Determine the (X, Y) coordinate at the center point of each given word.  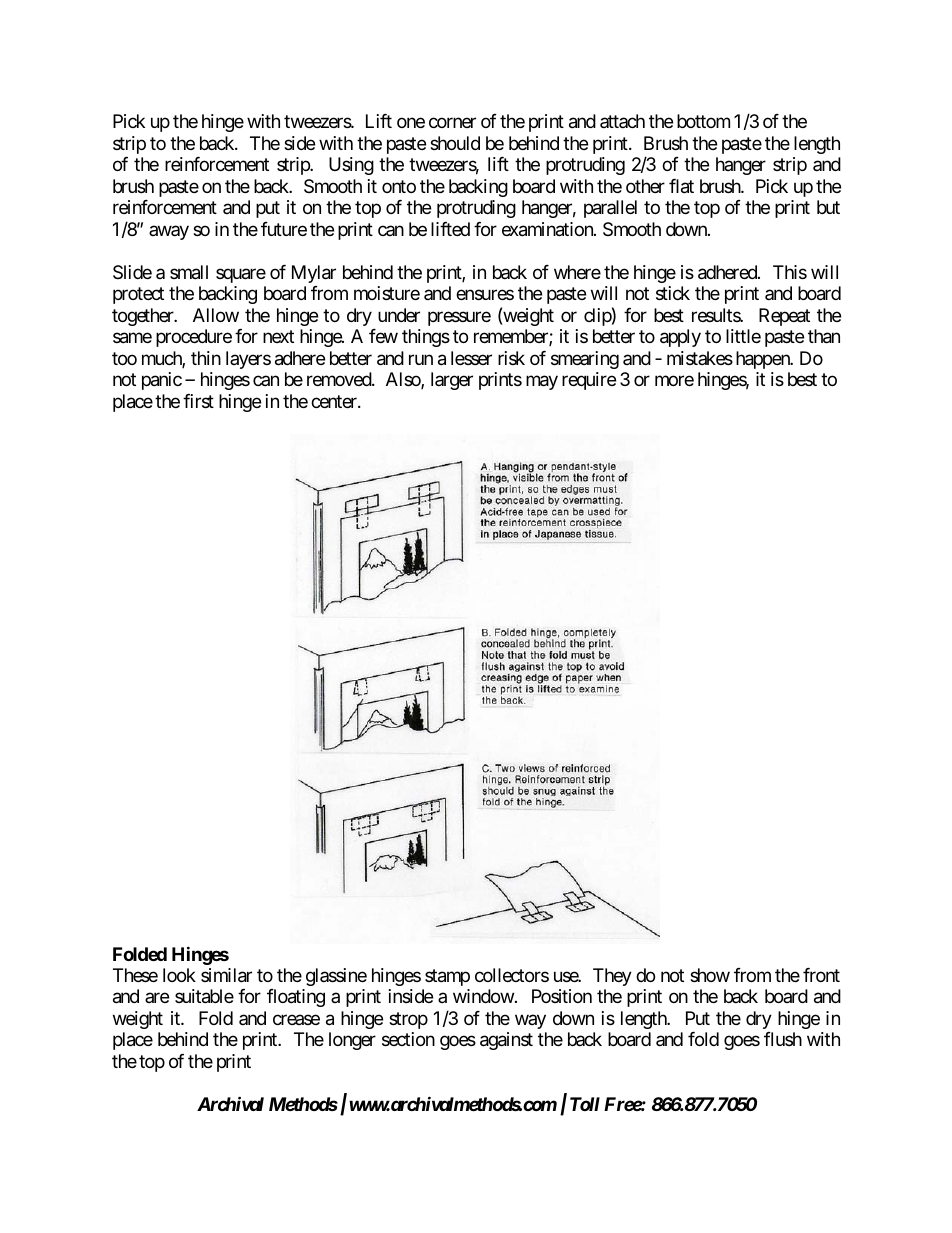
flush (783, 1039)
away (169, 232)
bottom (703, 121)
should (455, 143)
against (506, 1041)
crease (296, 1020)
